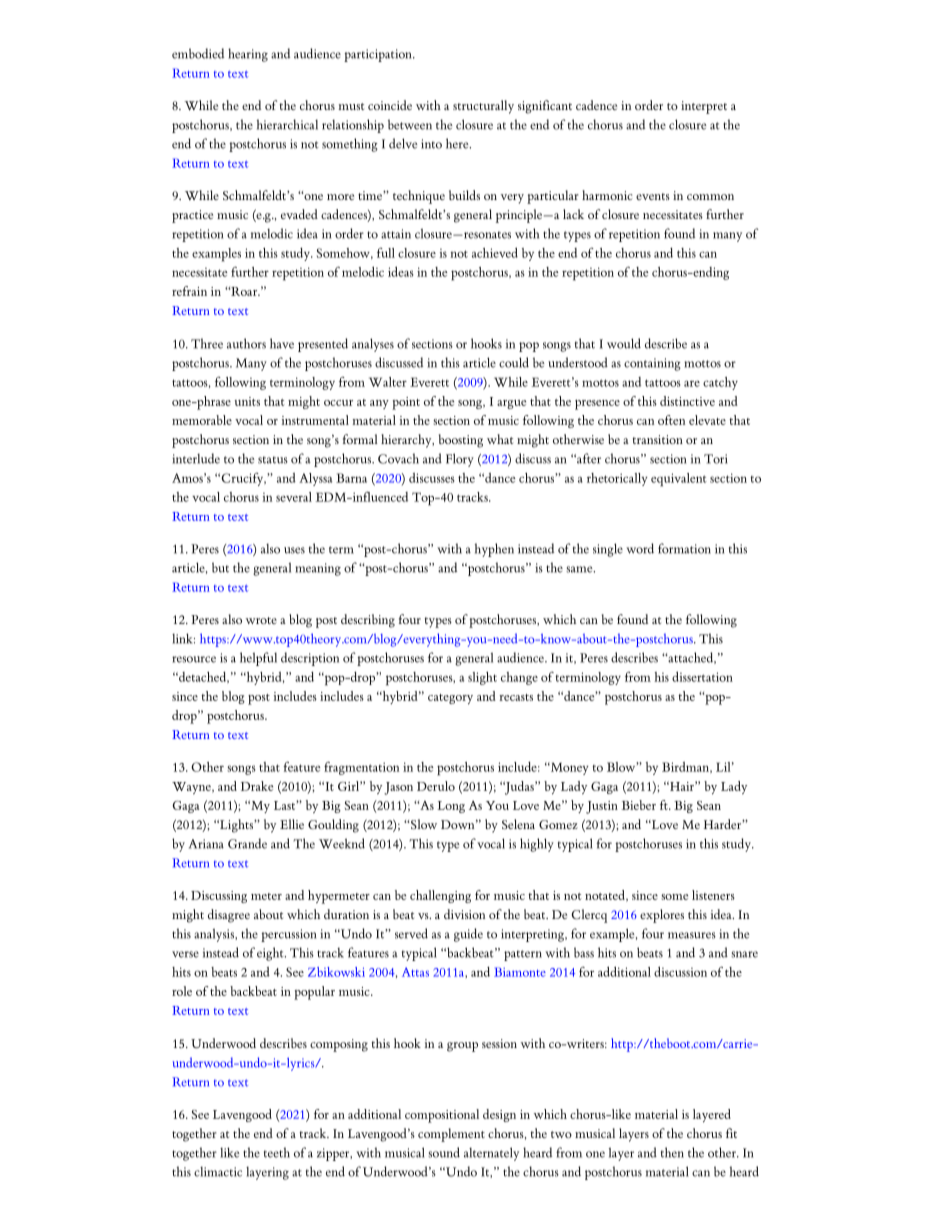 This document has height=1232, width=952. What do you see at coordinates (248, 55) in the document?
I see `hearing` at bounding box center [248, 55].
